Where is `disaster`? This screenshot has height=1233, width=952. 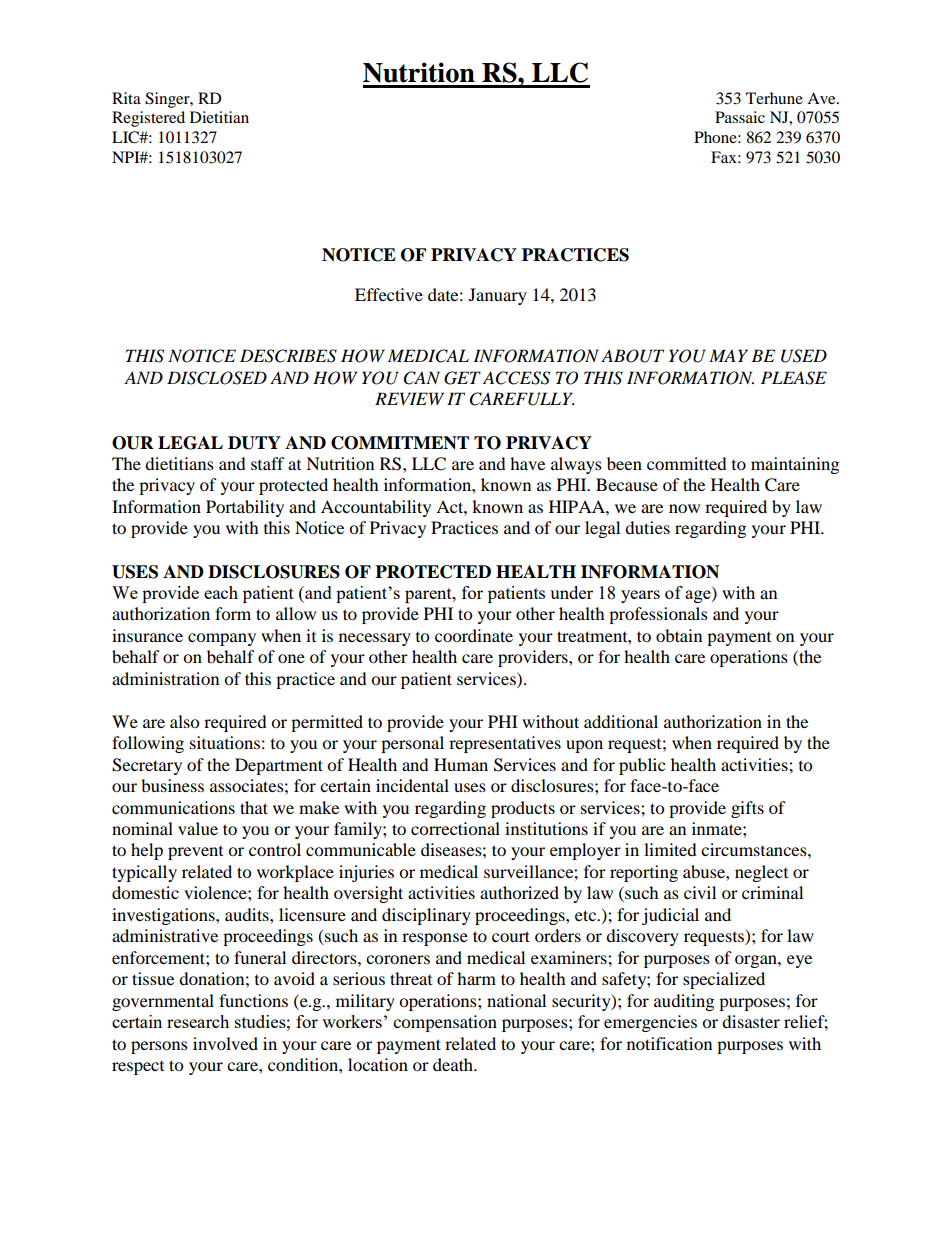 disaster is located at coordinates (751, 1021).
